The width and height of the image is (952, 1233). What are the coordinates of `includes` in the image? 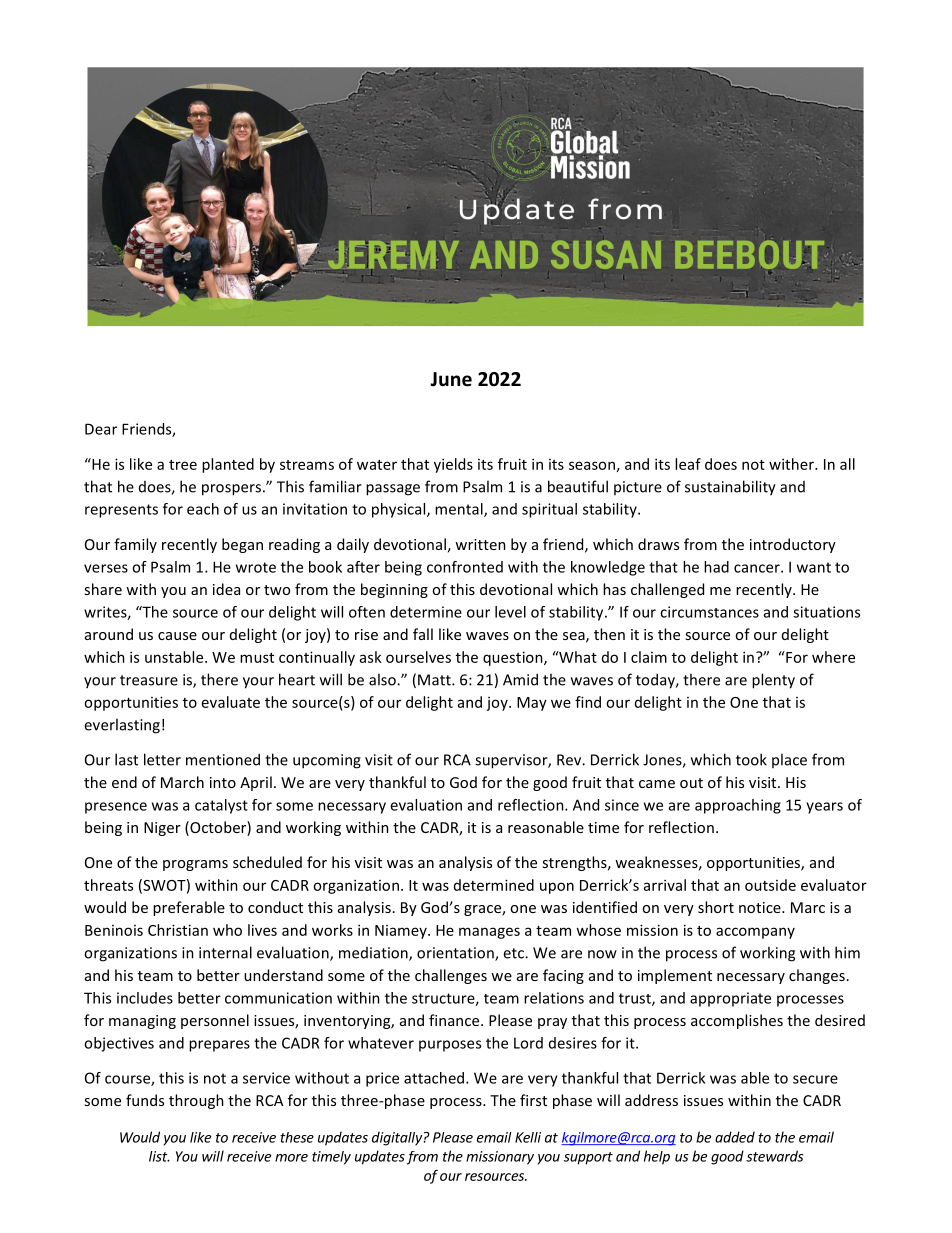 It's located at (145, 998).
